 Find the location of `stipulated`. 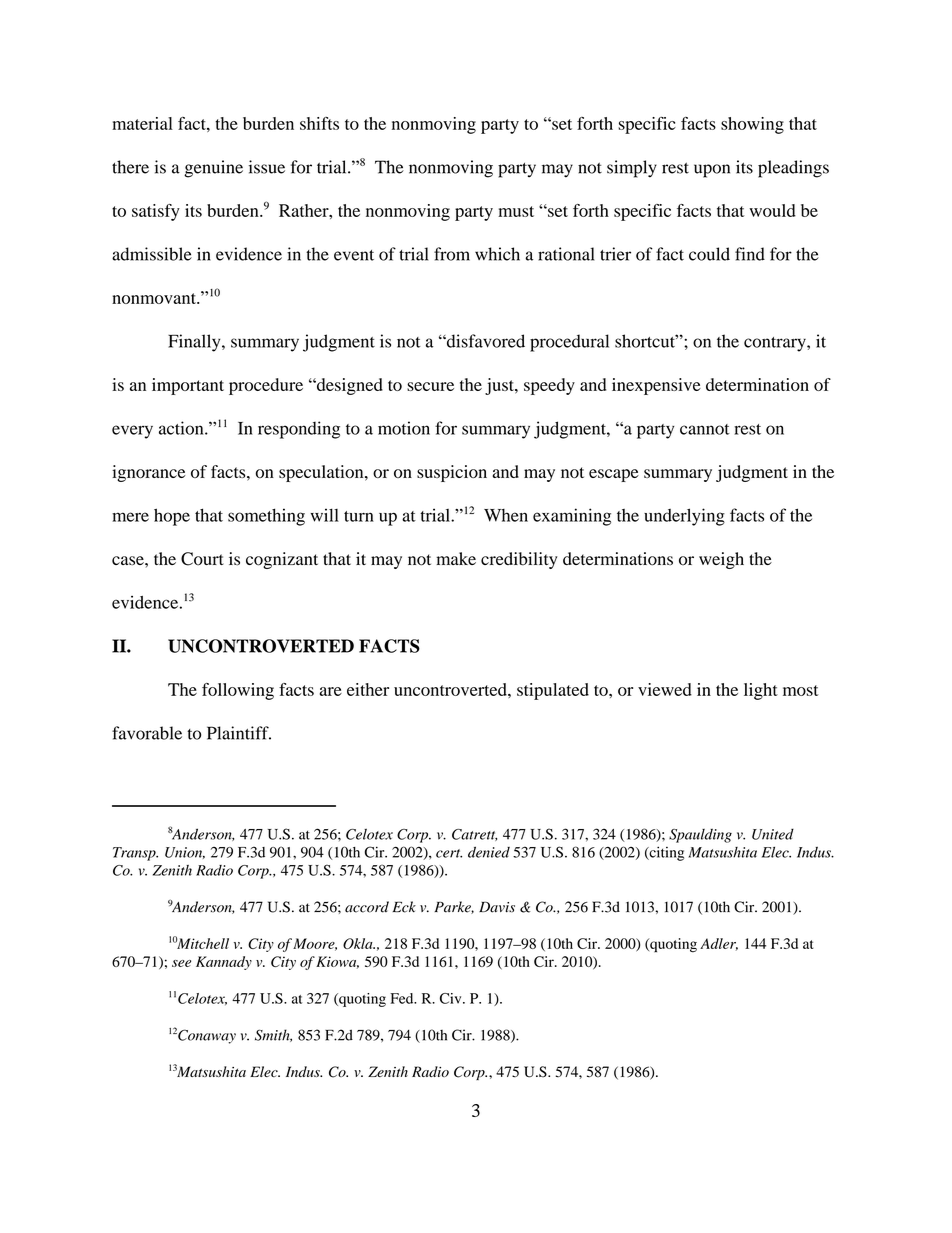

stipulated is located at coordinates (553, 691).
